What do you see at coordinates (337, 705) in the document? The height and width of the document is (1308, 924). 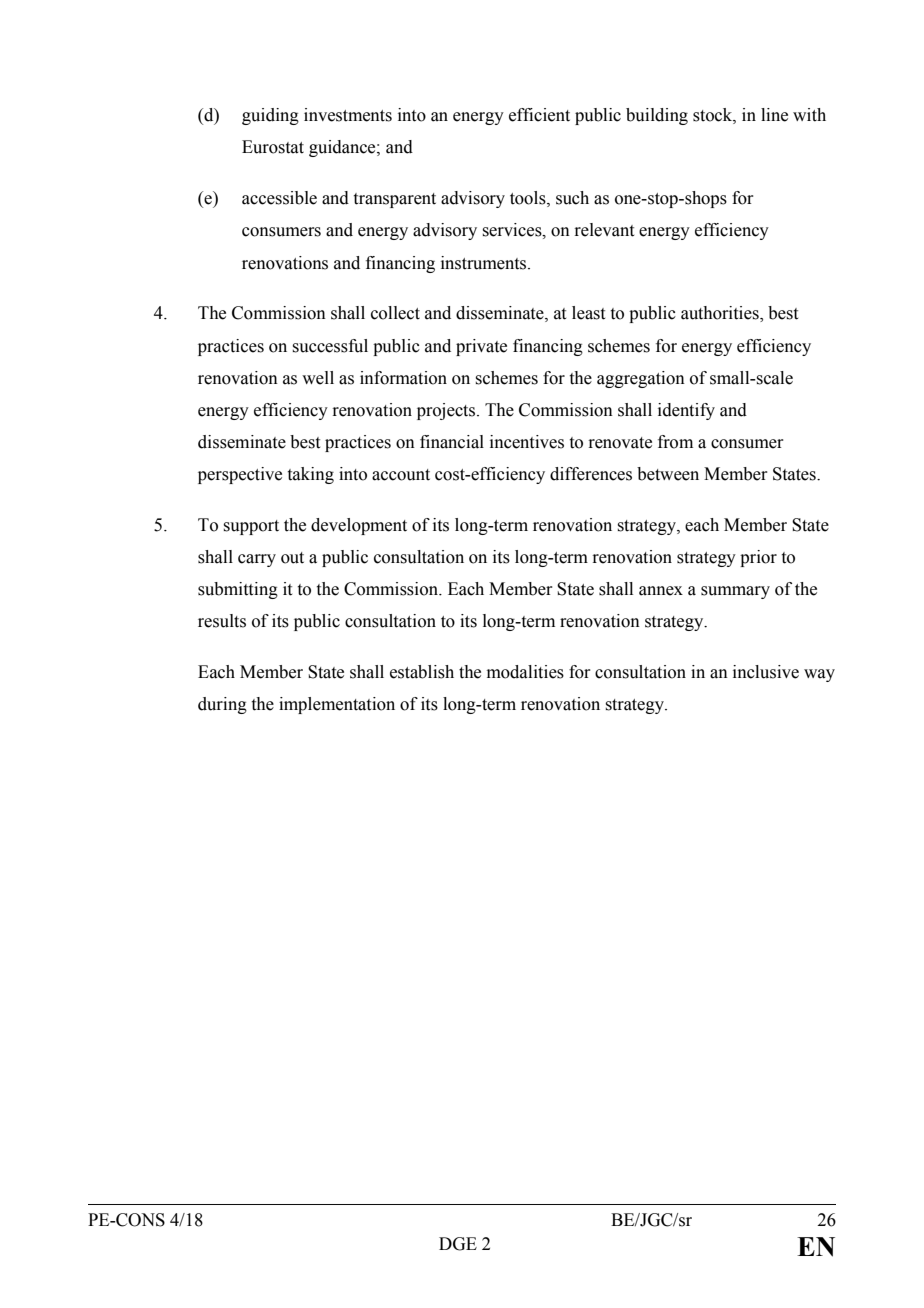 I see `implementation` at bounding box center [337, 705].
